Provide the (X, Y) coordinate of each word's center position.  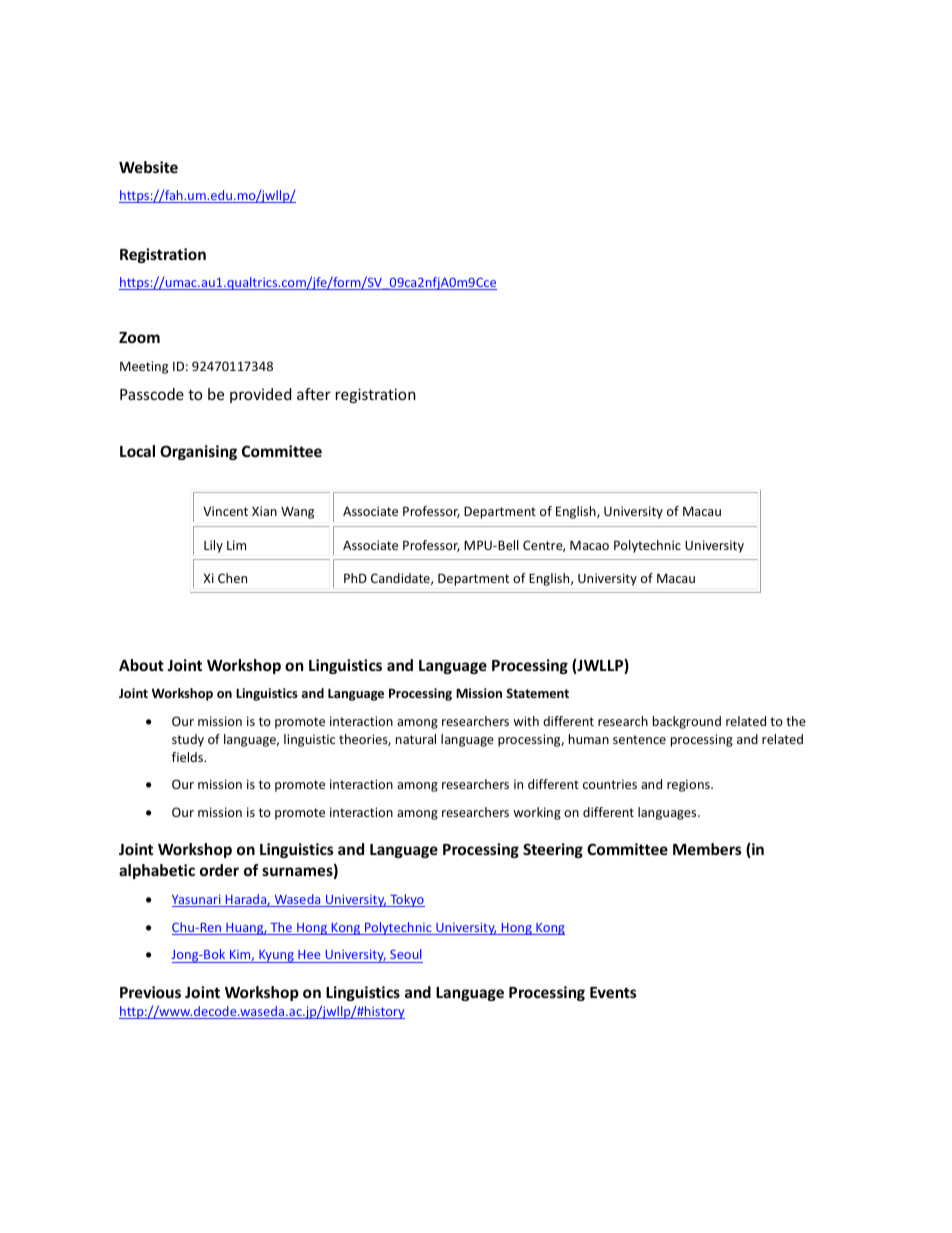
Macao (589, 545)
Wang (297, 512)
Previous (150, 992)
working (537, 813)
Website (148, 167)
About (141, 665)
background (687, 722)
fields (188, 757)
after (314, 394)
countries (610, 784)
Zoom (139, 337)
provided (260, 395)
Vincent (225, 511)
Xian (264, 511)
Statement (537, 693)
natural (416, 739)
